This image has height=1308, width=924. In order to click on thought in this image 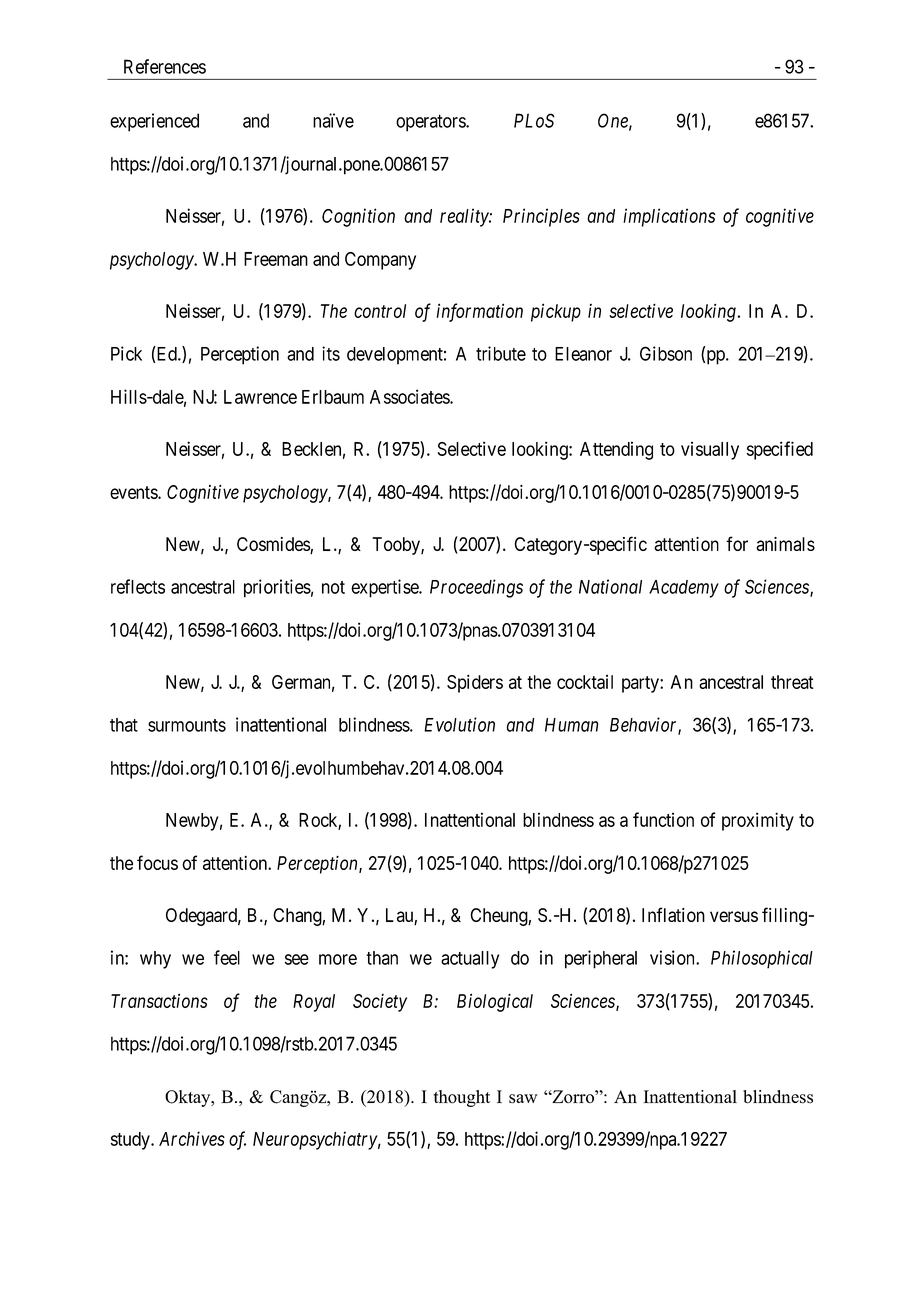, I will do `click(462, 1098)`.
